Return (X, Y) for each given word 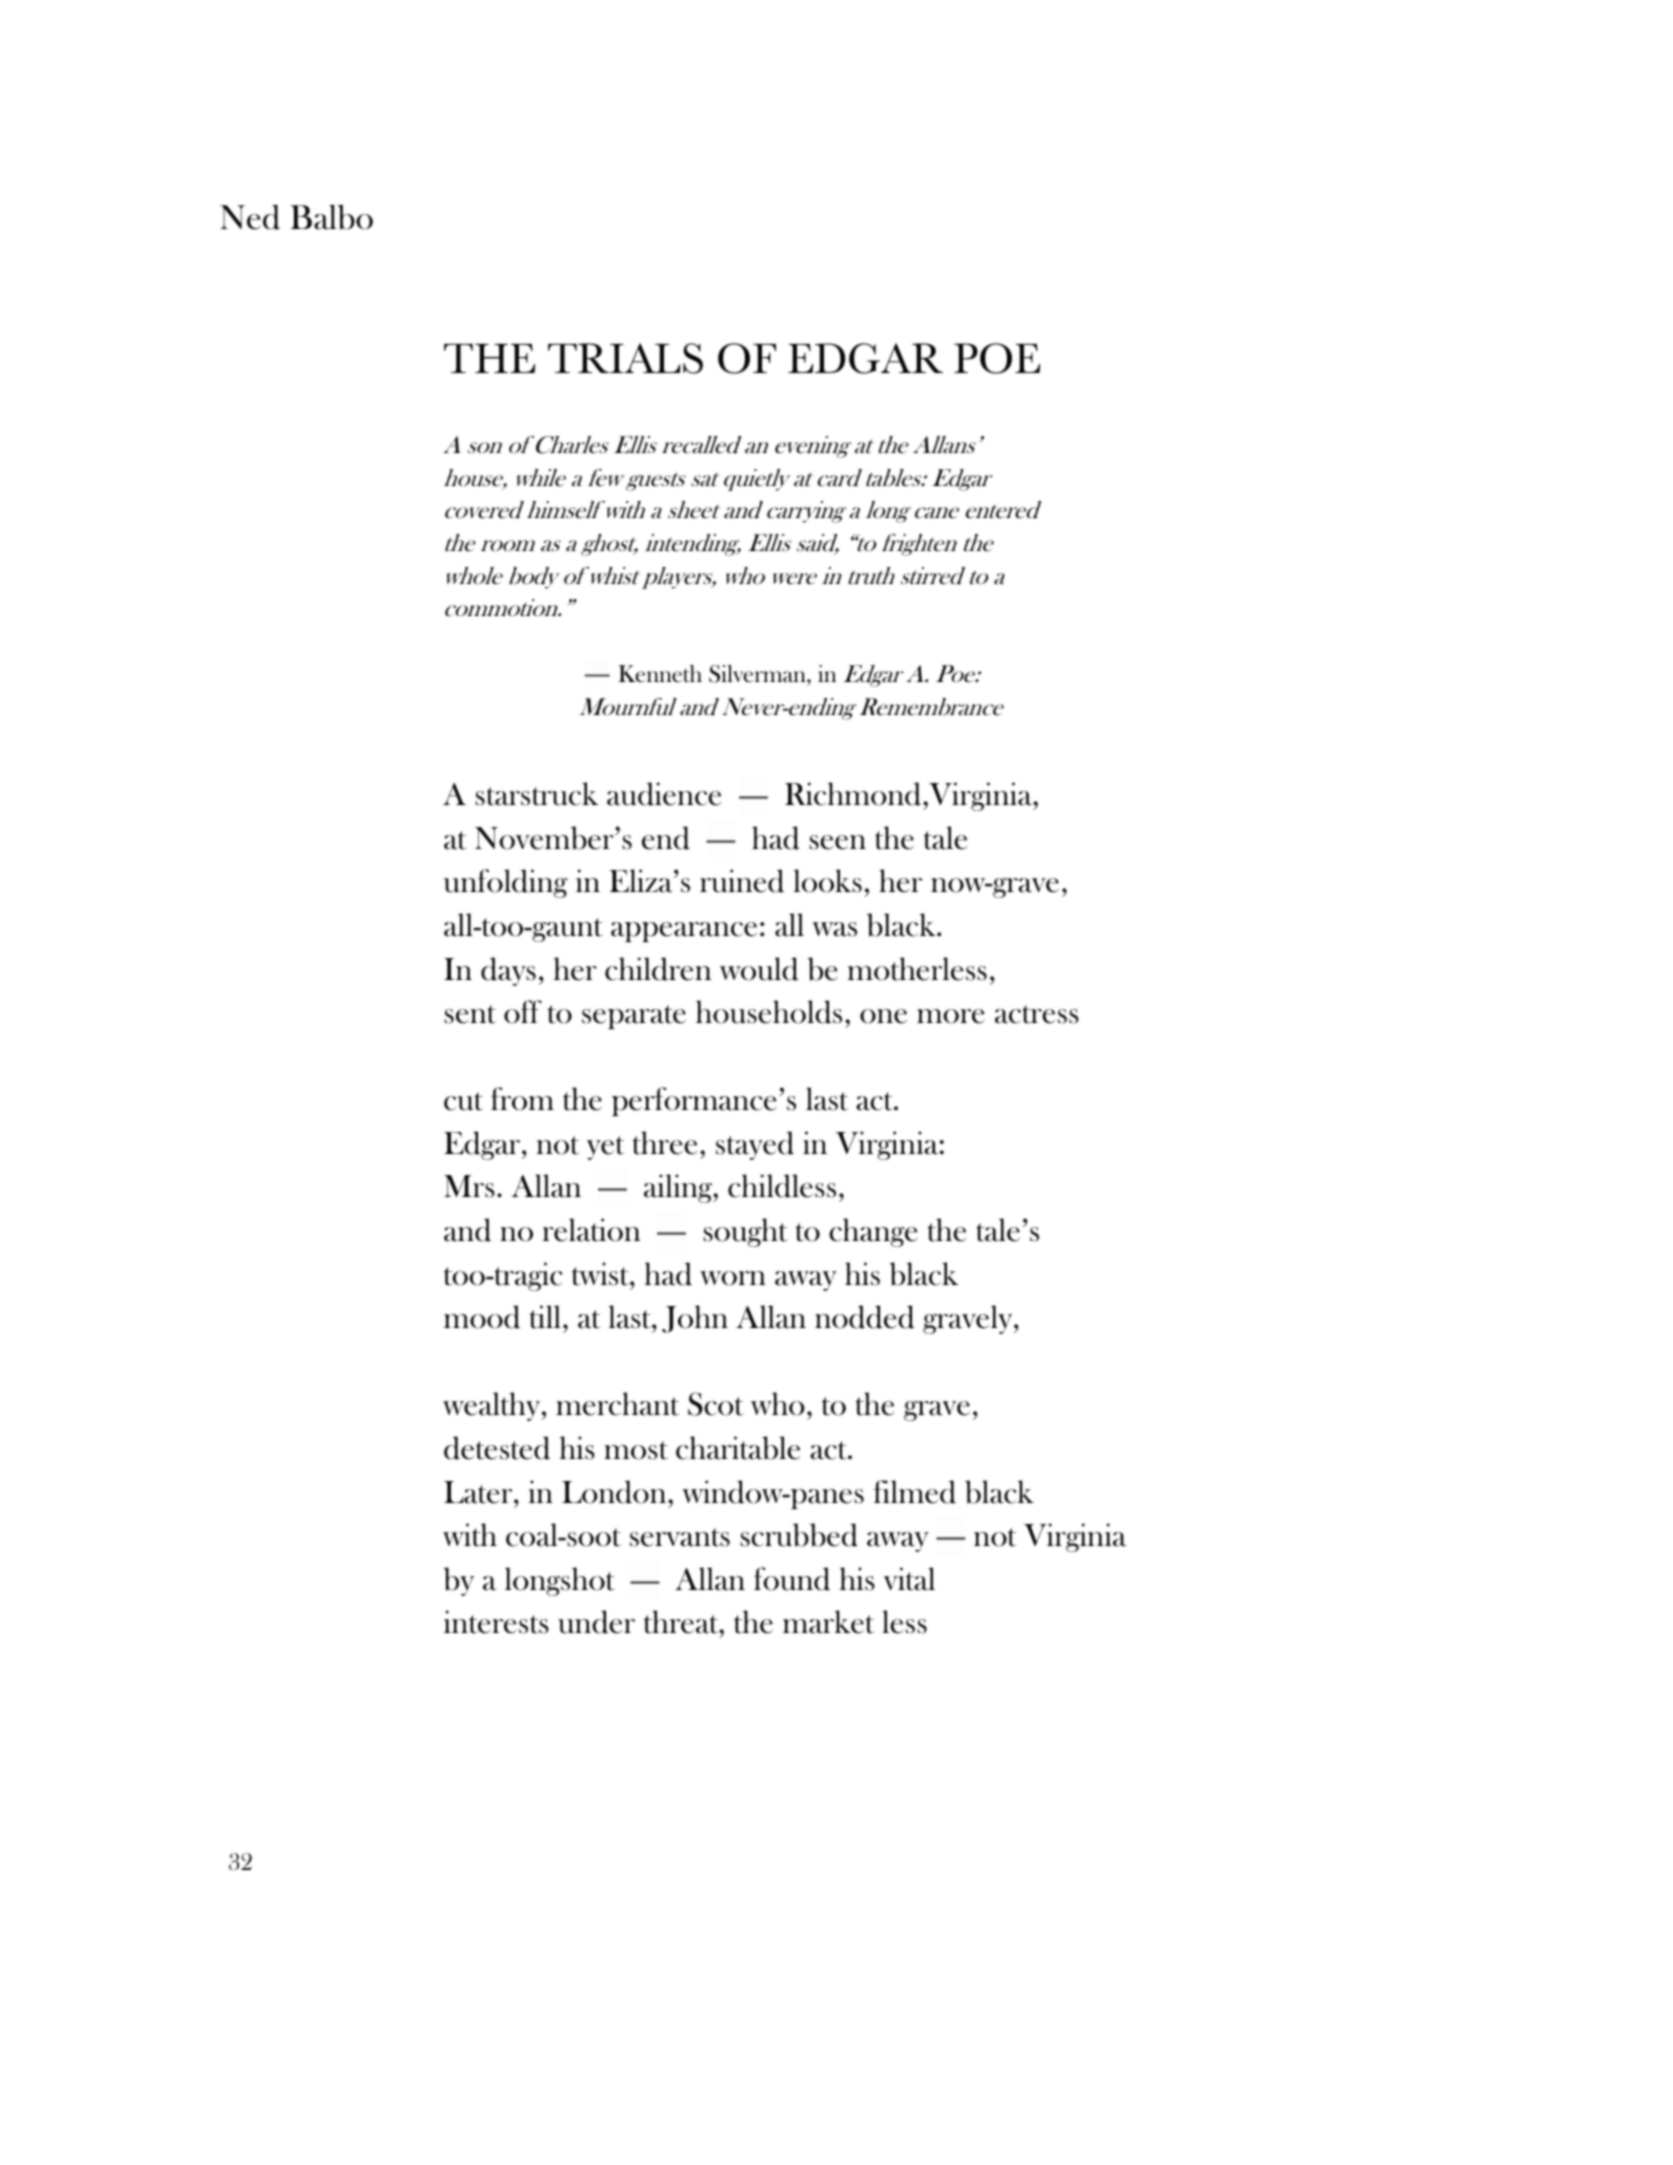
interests (496, 1622)
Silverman (758, 675)
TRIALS (625, 358)
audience (664, 794)
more (951, 1016)
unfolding (506, 883)
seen (837, 842)
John (695, 1319)
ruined (742, 881)
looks (827, 881)
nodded (865, 1317)
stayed (755, 1145)
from (522, 1099)
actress (1037, 1014)
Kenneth (660, 673)
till (545, 1317)
